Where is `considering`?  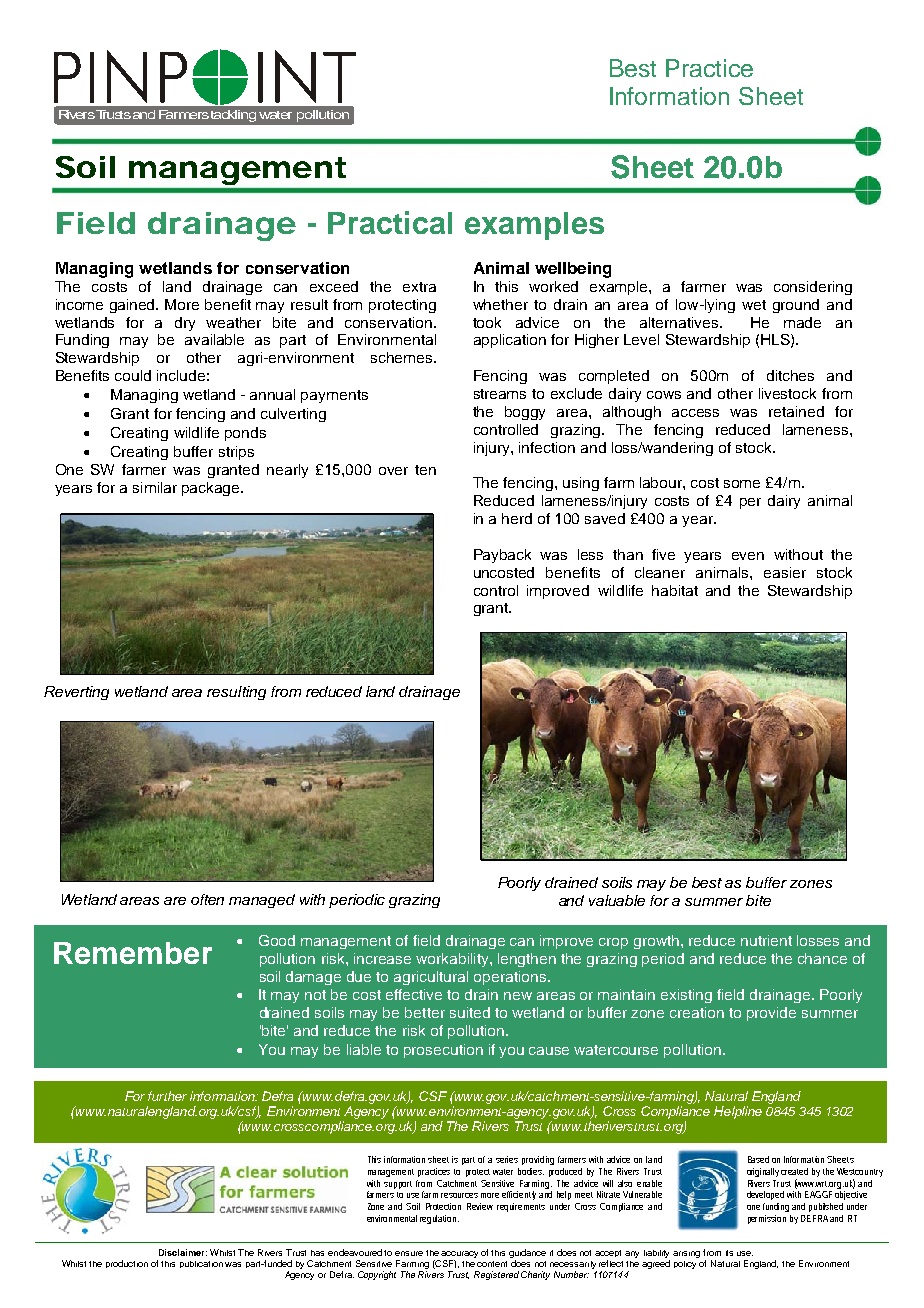
considering is located at coordinates (813, 288).
